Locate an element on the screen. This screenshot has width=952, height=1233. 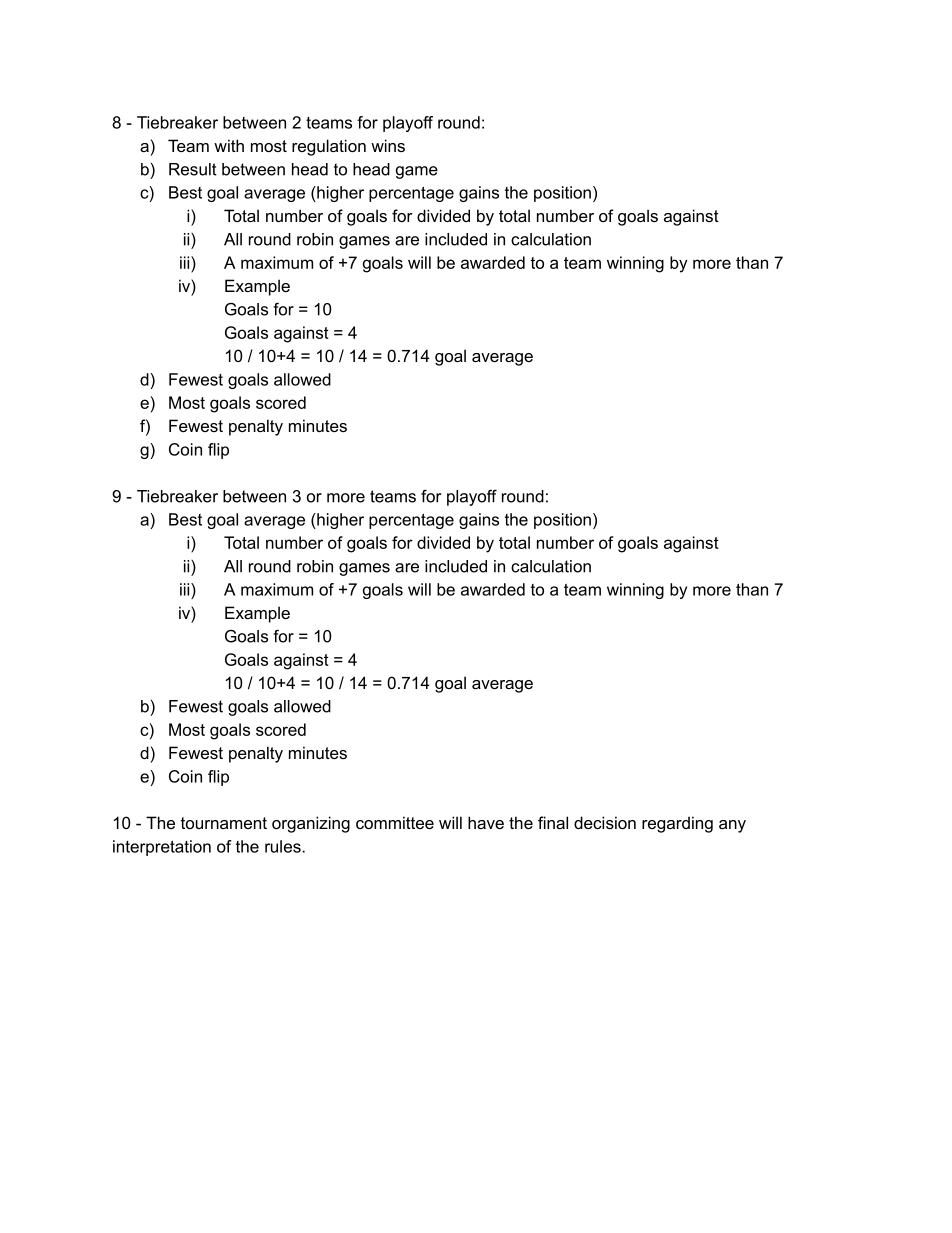
any is located at coordinates (732, 826).
